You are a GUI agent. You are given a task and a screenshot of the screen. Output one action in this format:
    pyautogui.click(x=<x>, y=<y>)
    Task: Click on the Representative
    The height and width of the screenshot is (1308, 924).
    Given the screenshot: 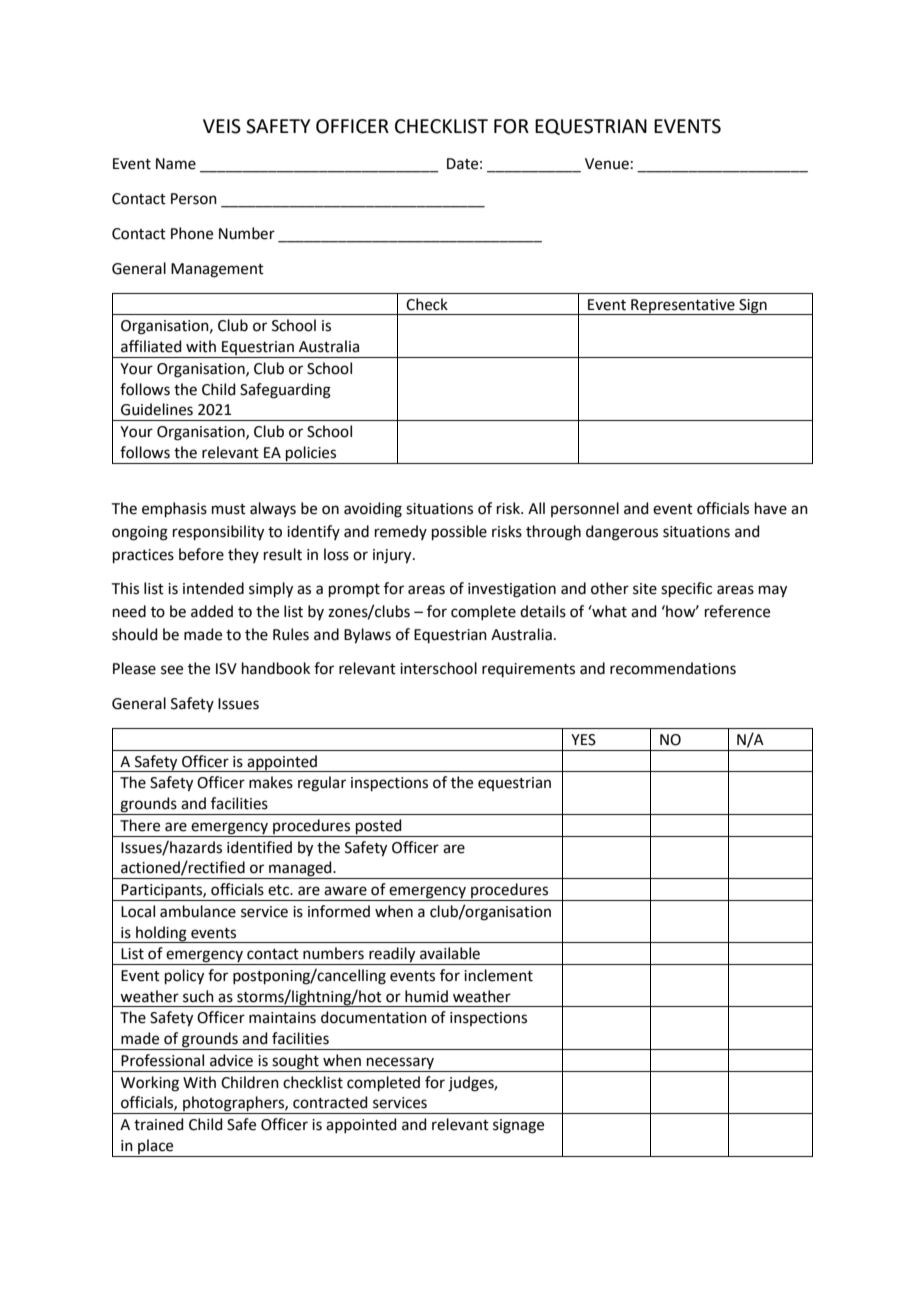 What is the action you would take?
    pyautogui.click(x=683, y=307)
